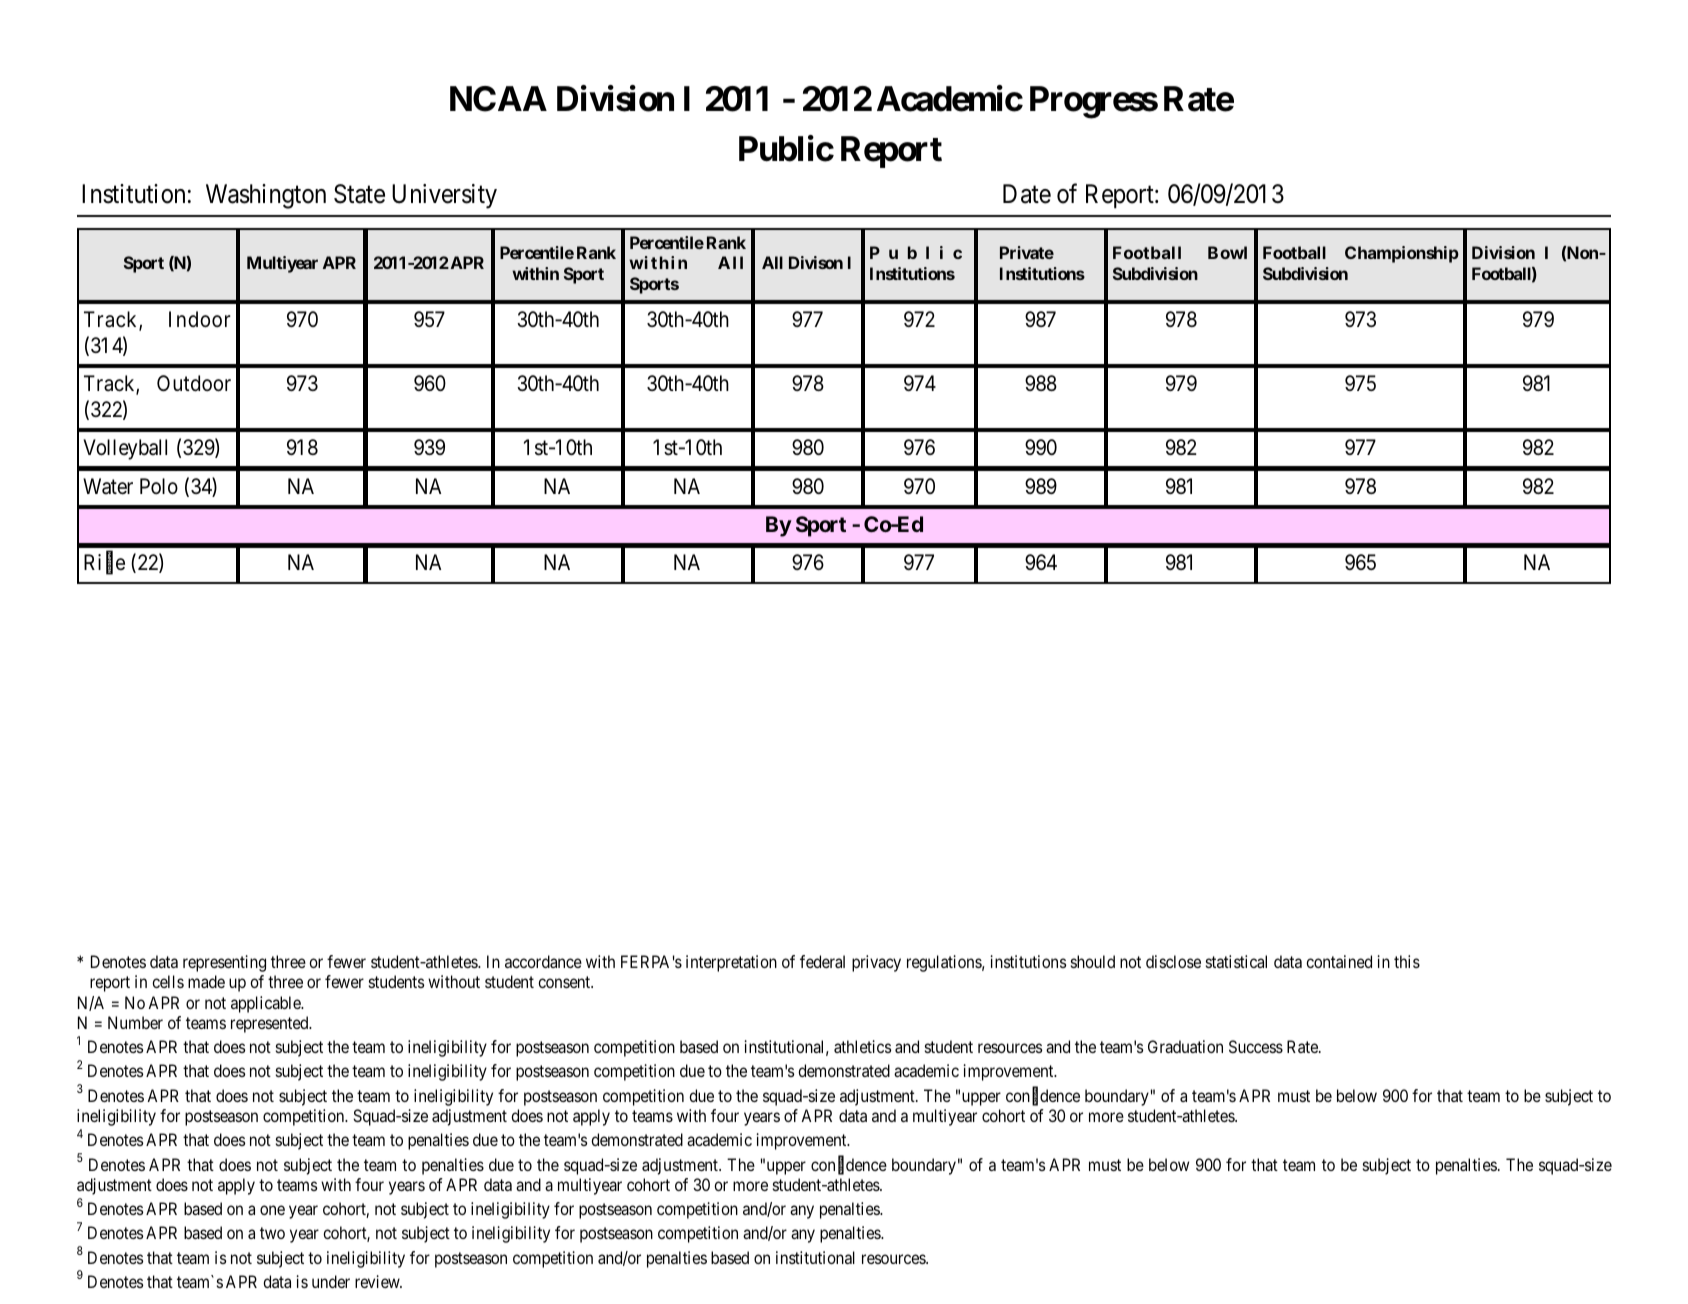  What do you see at coordinates (1027, 194) in the screenshot?
I see `Date` at bounding box center [1027, 194].
